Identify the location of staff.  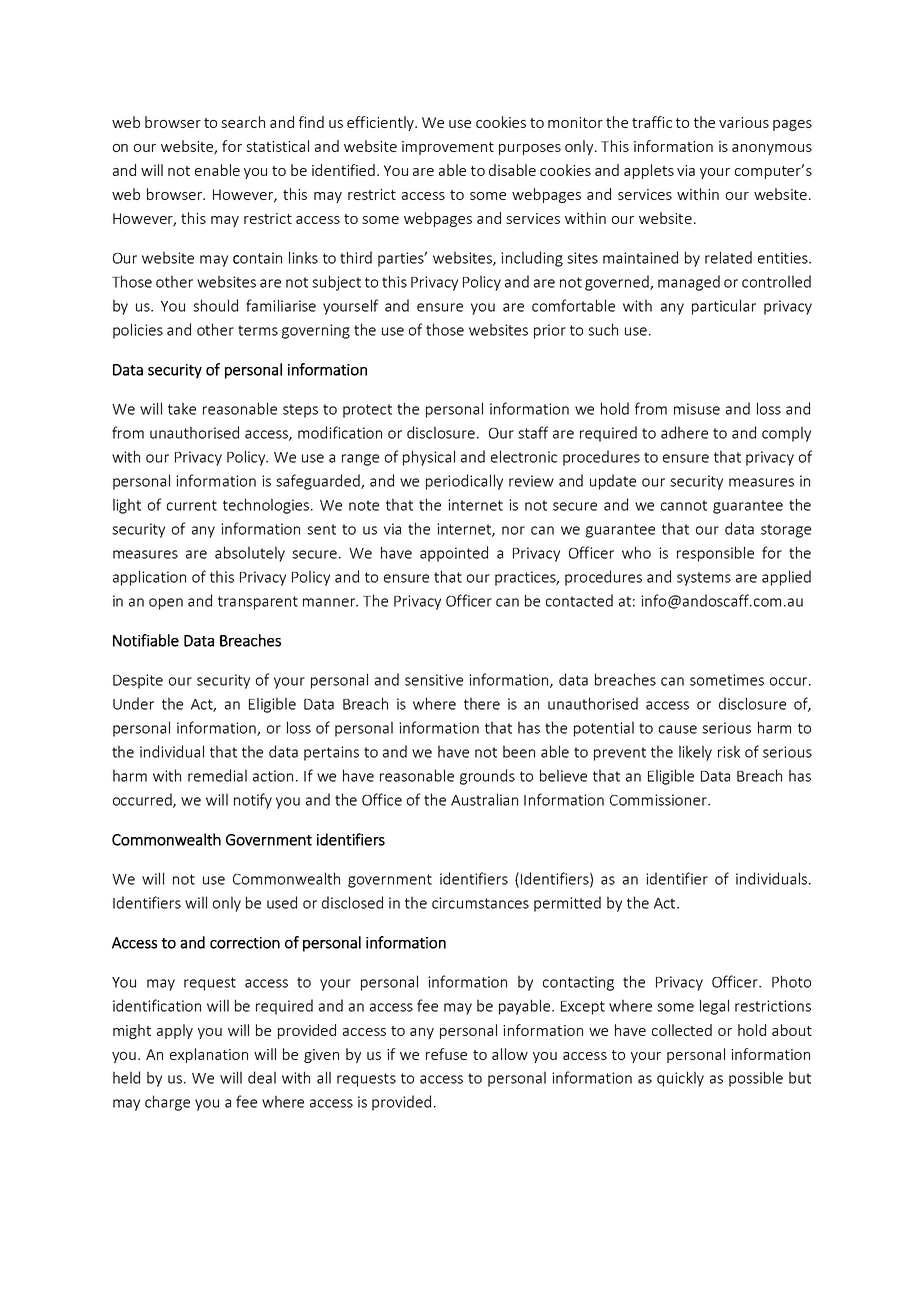
(533, 432).
